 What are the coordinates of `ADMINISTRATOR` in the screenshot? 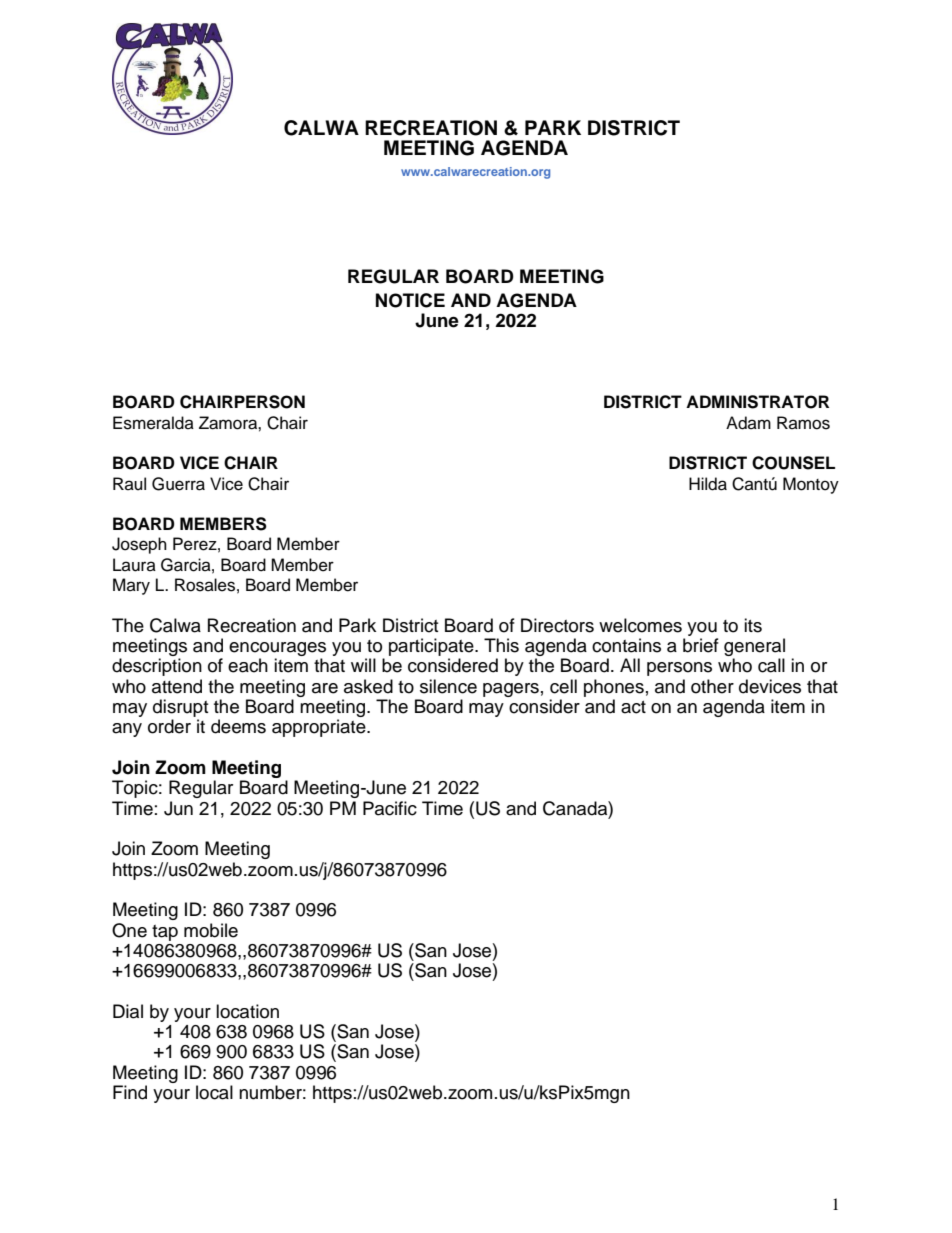 It's located at (757, 402).
